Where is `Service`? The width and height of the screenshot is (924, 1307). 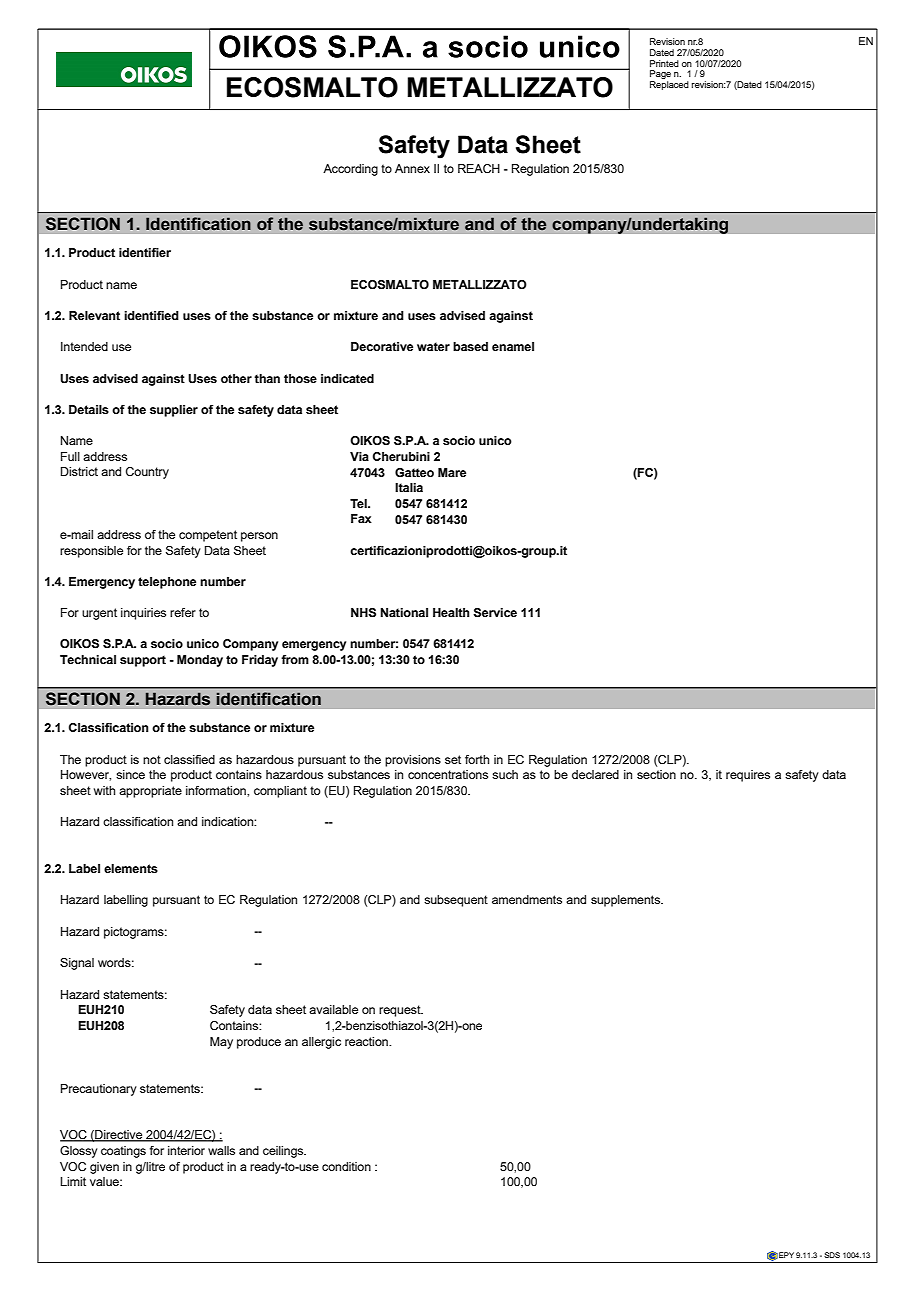
Service is located at coordinates (495, 613).
